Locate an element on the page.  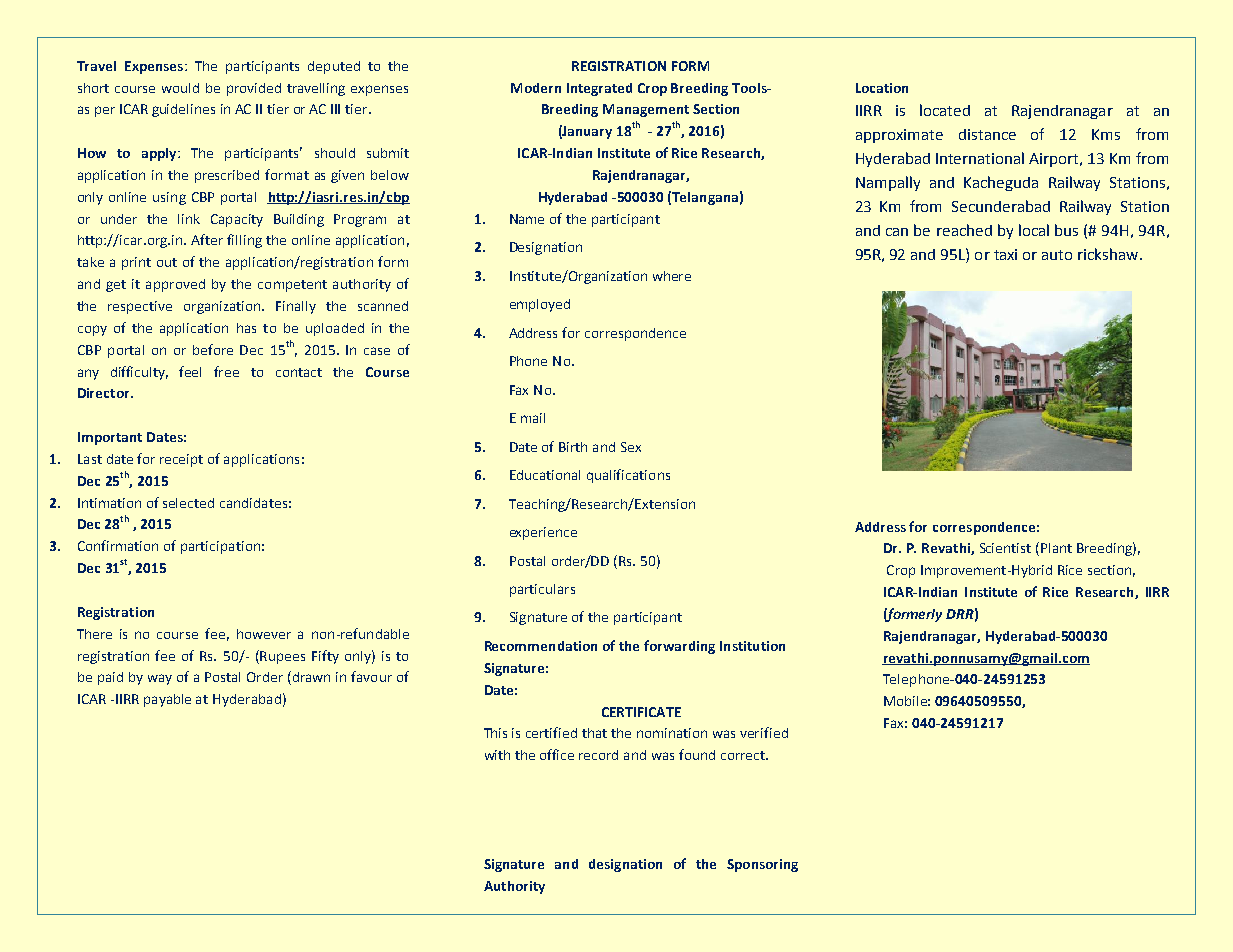
Sponsoring is located at coordinates (762, 865).
